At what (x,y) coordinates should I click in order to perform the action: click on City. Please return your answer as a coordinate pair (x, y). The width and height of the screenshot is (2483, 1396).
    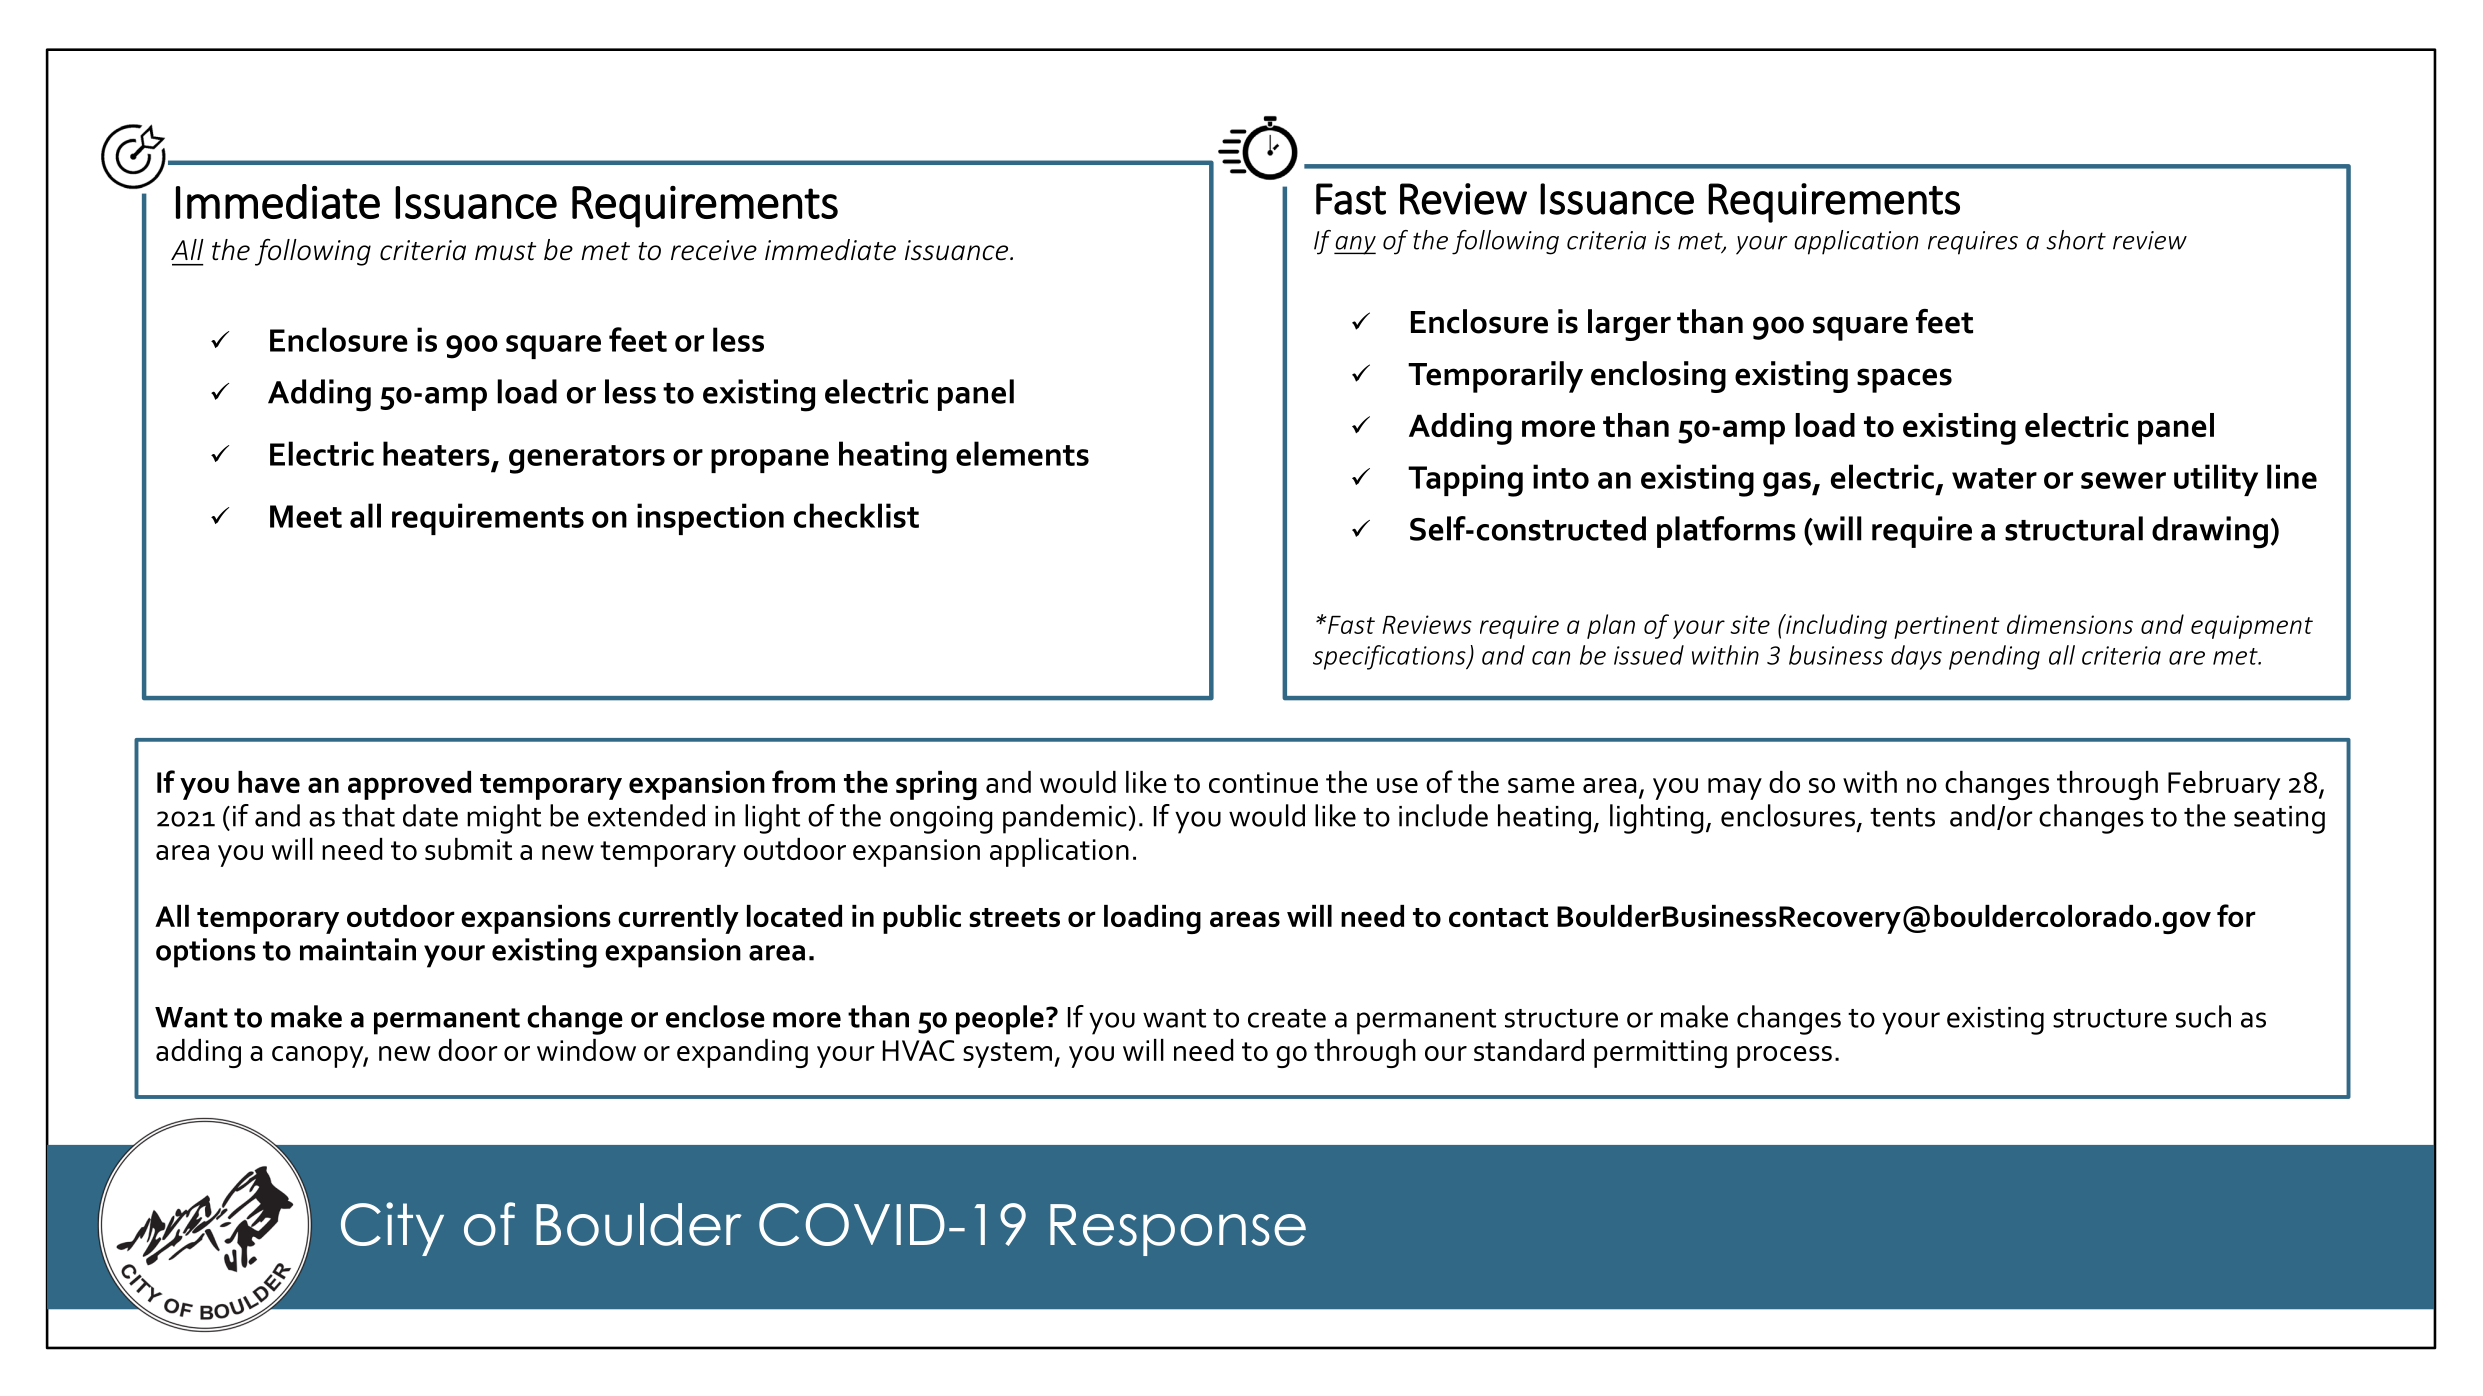
    Looking at the image, I should click on (392, 1229).
